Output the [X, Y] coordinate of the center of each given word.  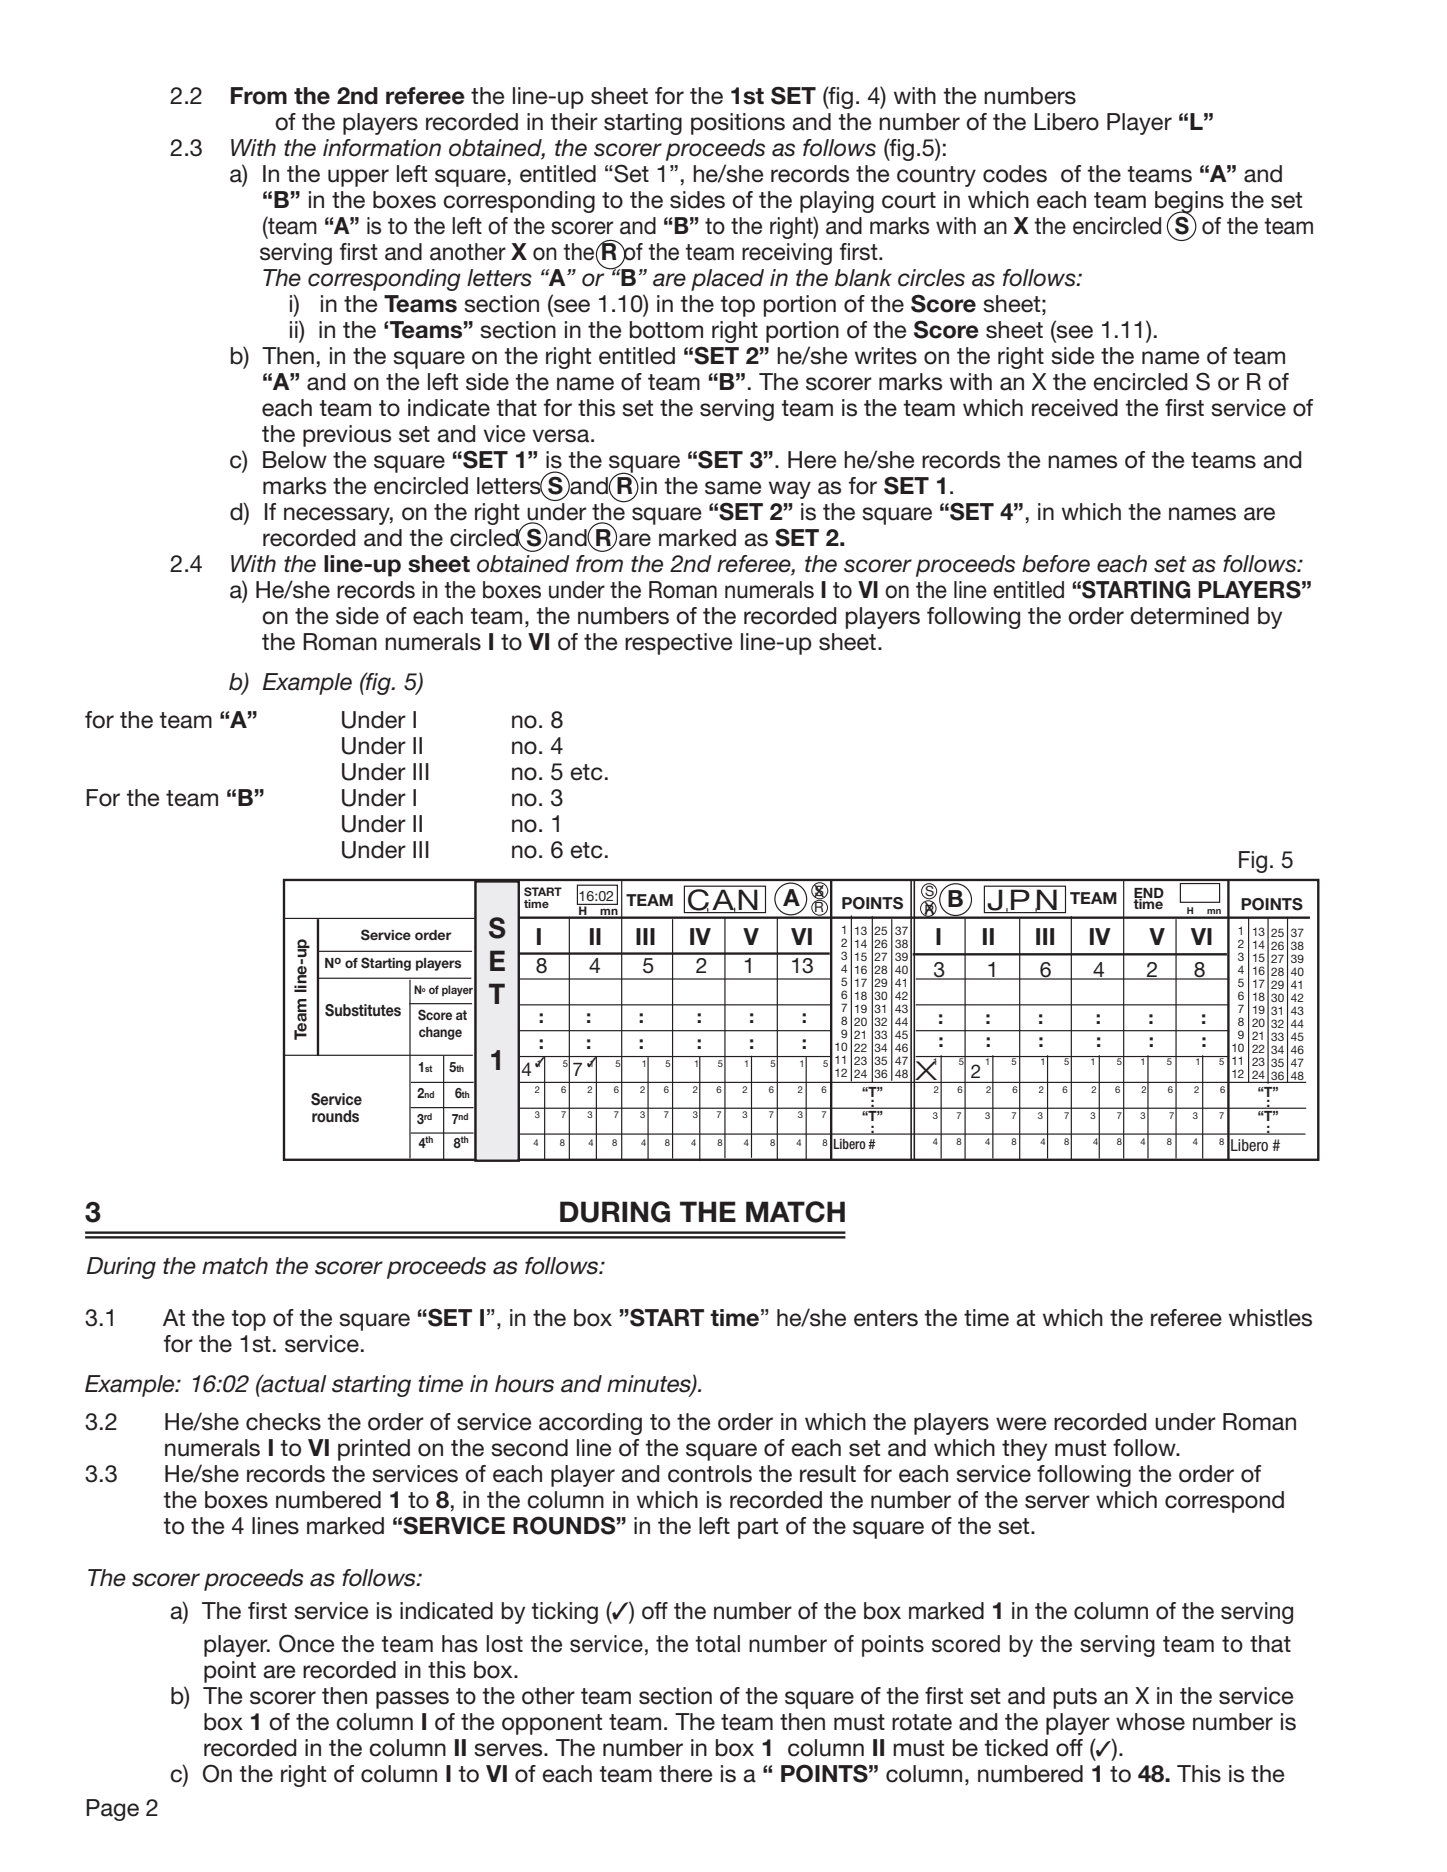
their [574, 122]
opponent [552, 1724]
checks [283, 1422]
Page [112, 1810]
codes [1015, 174]
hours [524, 1384]
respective [678, 644]
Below [295, 460]
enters [886, 1318]
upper [358, 178]
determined [1189, 616]
